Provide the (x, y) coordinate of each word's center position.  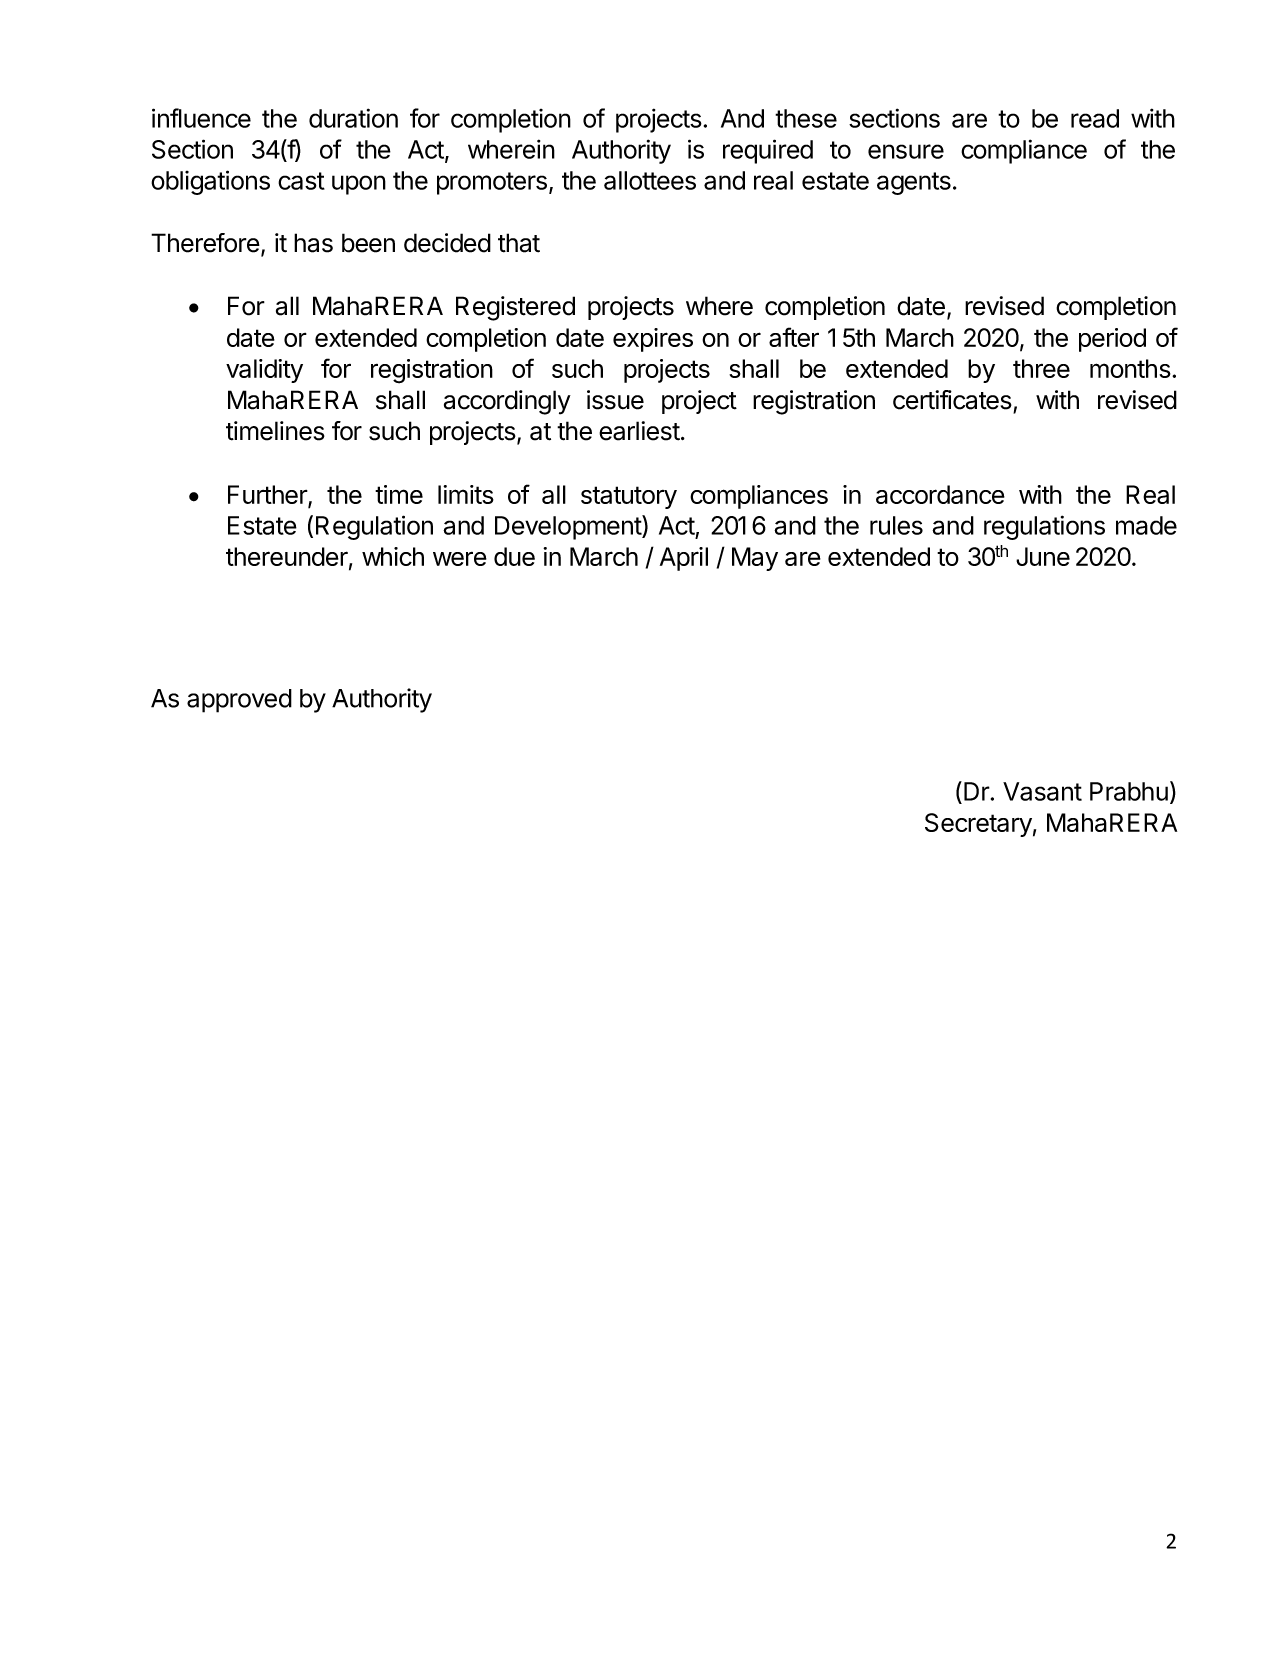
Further (268, 496)
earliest (639, 431)
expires (653, 340)
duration (353, 118)
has (313, 243)
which (393, 556)
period (1112, 340)
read (1095, 118)
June (1043, 556)
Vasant (1042, 791)
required (768, 151)
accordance (940, 494)
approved (239, 701)
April (684, 559)
